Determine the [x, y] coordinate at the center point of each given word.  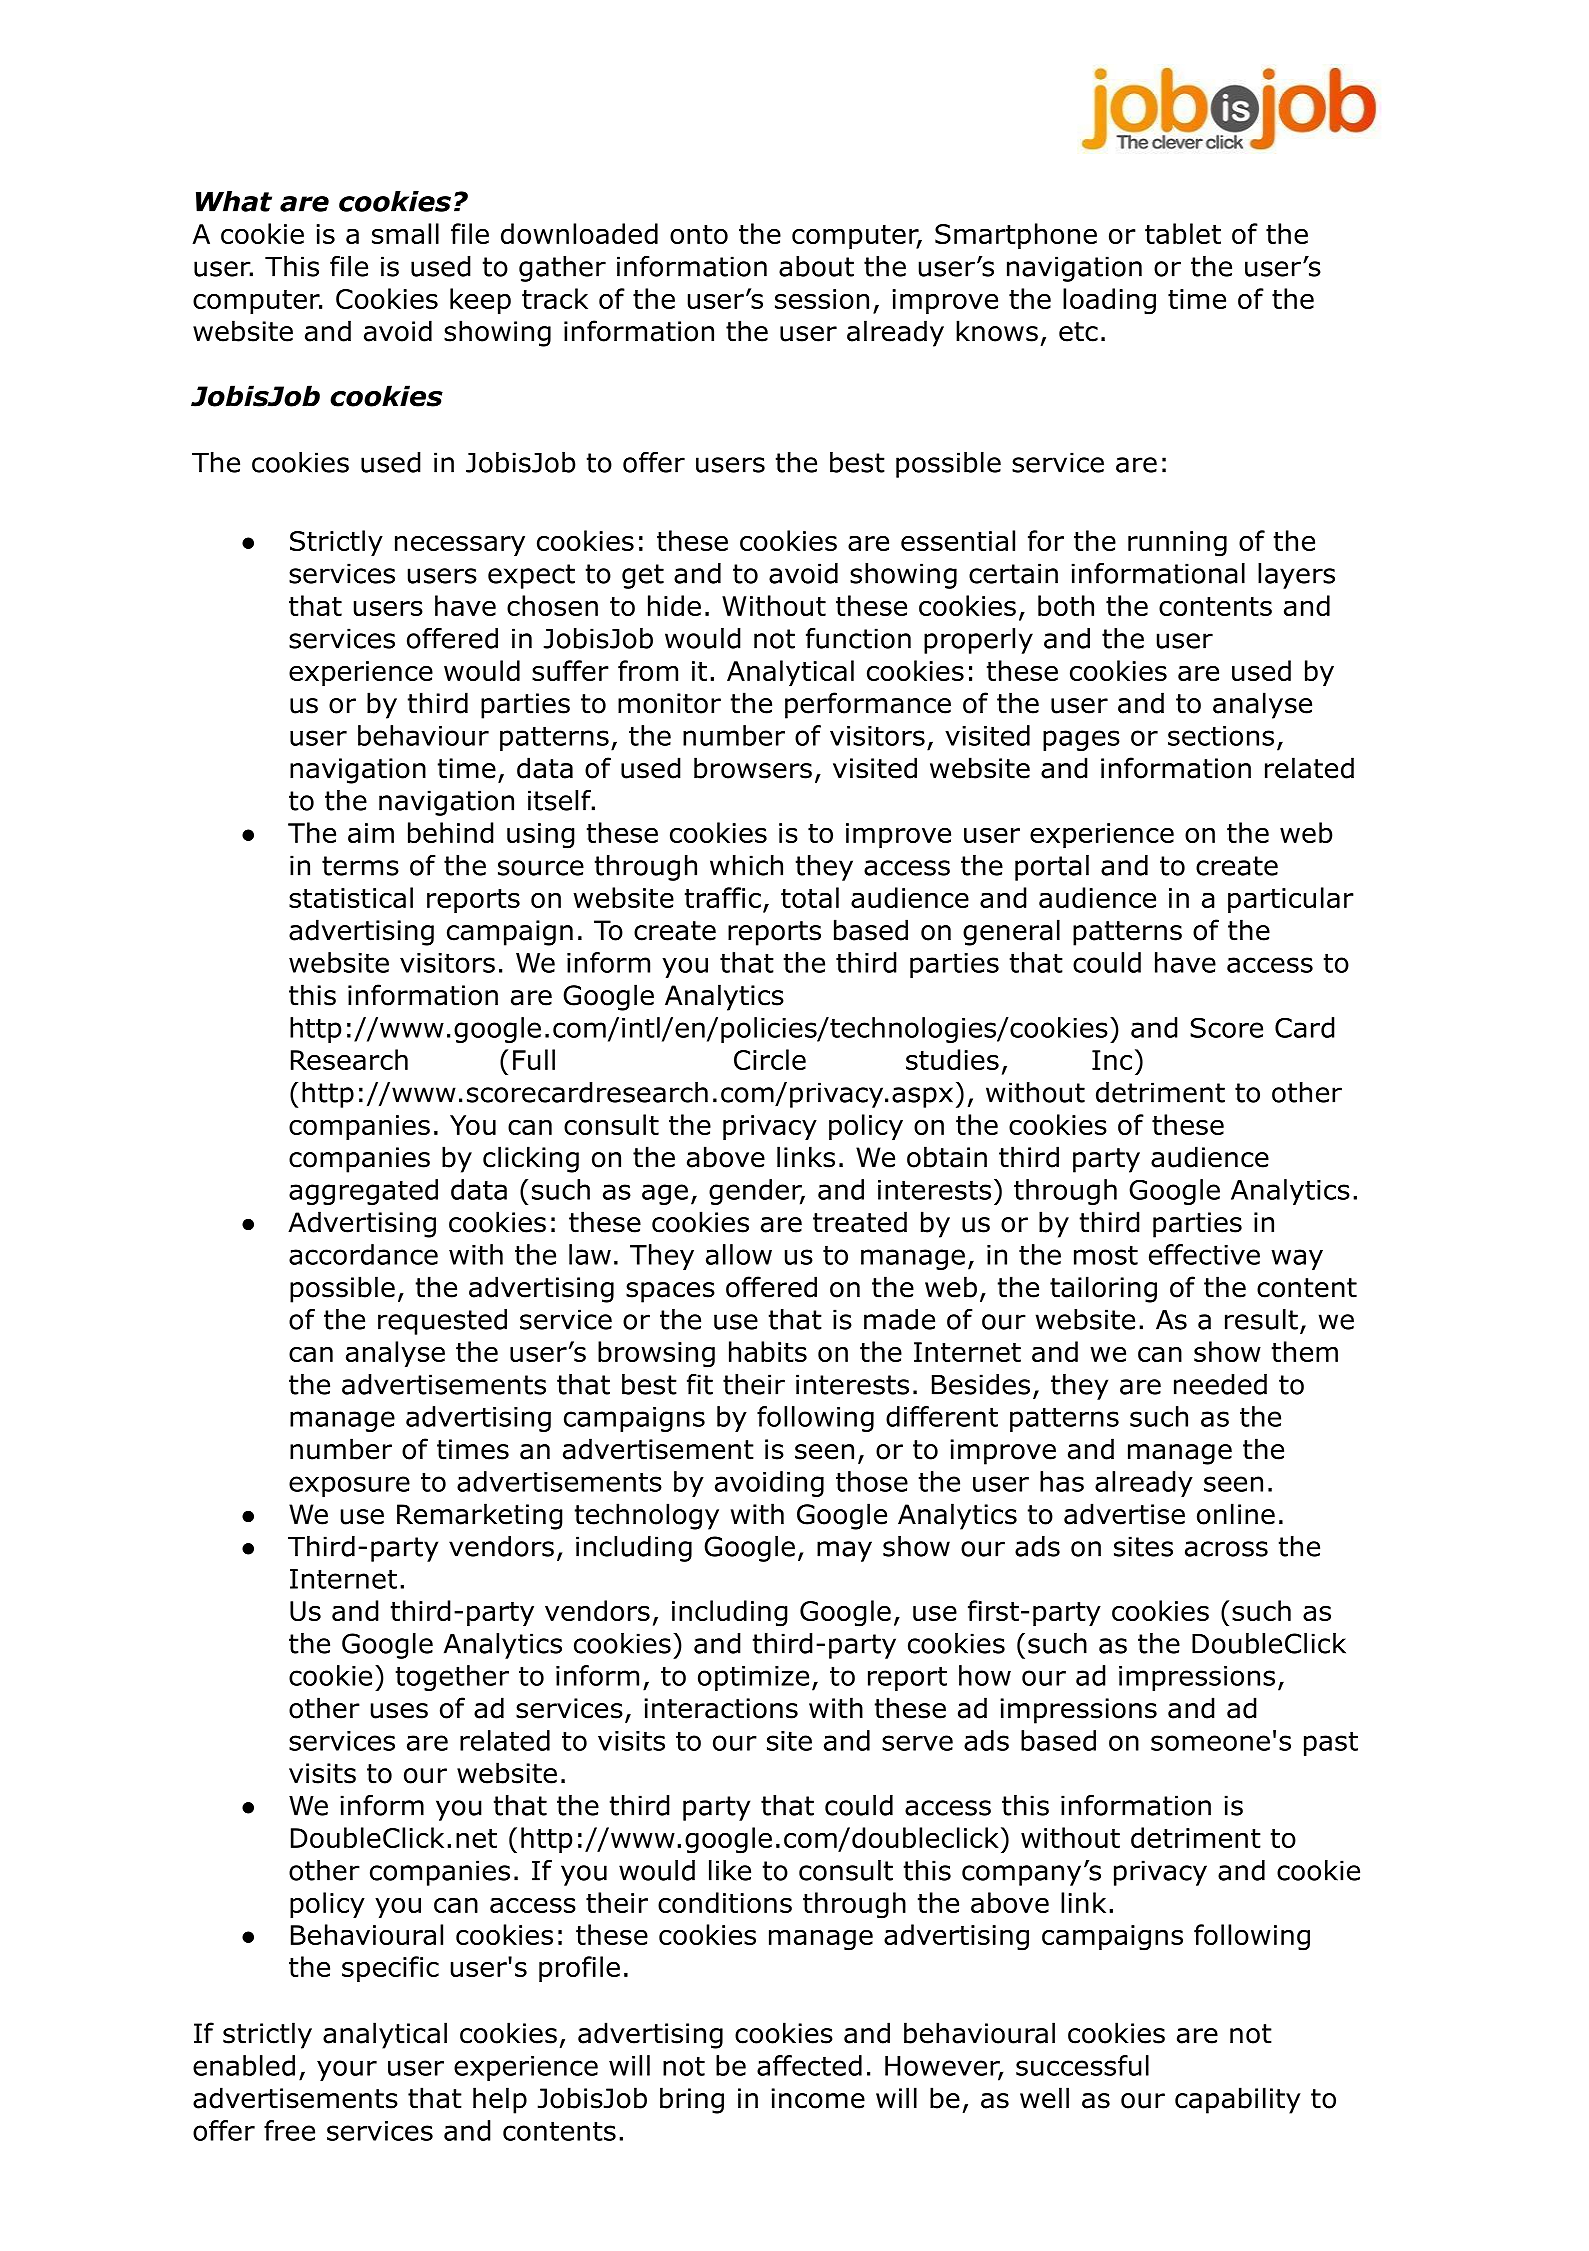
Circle [770, 1059]
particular [1291, 900]
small [405, 233]
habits [768, 1351]
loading [1109, 301]
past [1331, 1743]
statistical [351, 897]
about [816, 266]
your [347, 2070]
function [858, 638]
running [1177, 544]
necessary [460, 546]
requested [442, 1322]
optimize [753, 1678]
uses [399, 1711]
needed [1220, 1384]
